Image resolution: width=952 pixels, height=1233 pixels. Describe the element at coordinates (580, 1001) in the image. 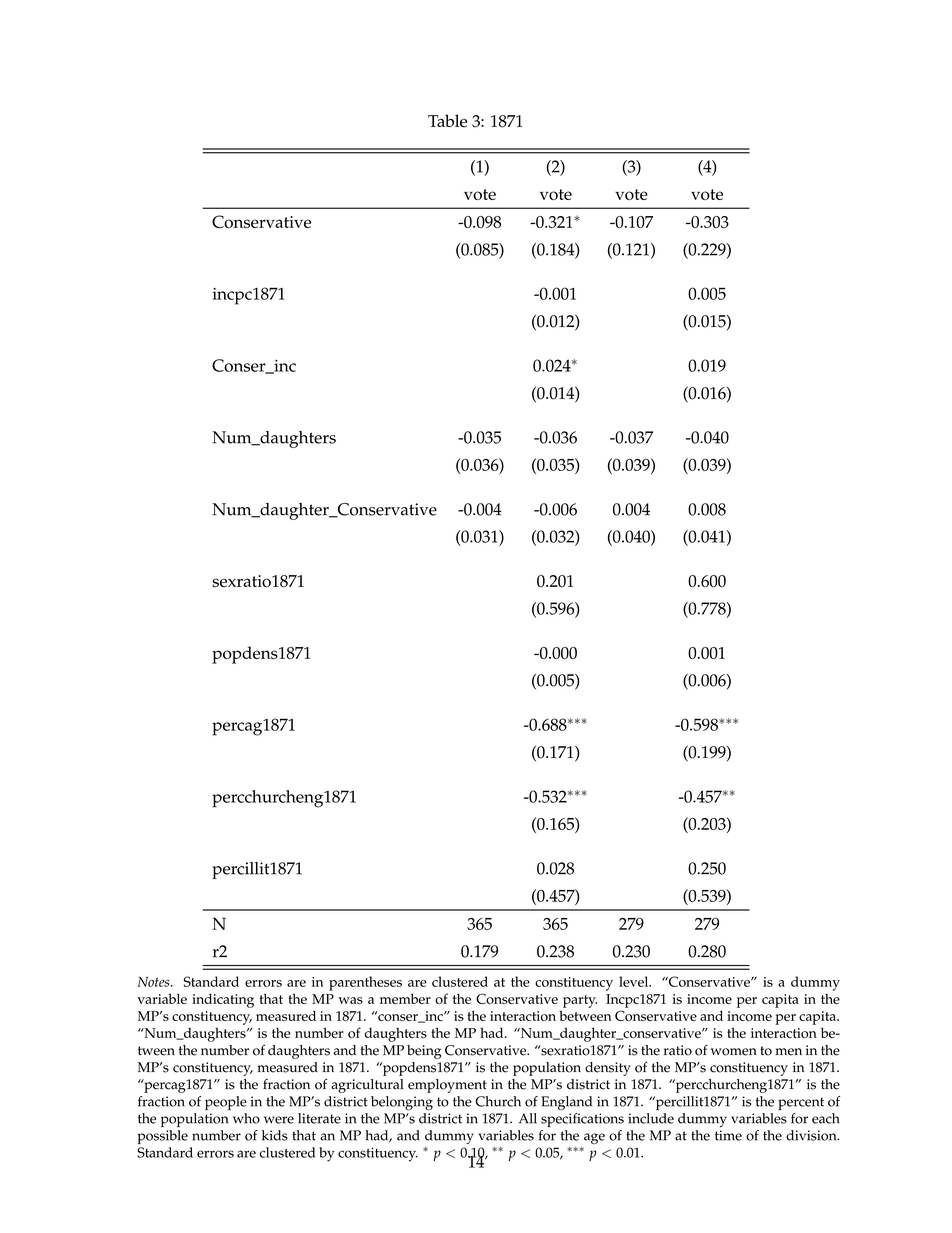

I see `party` at that location.
